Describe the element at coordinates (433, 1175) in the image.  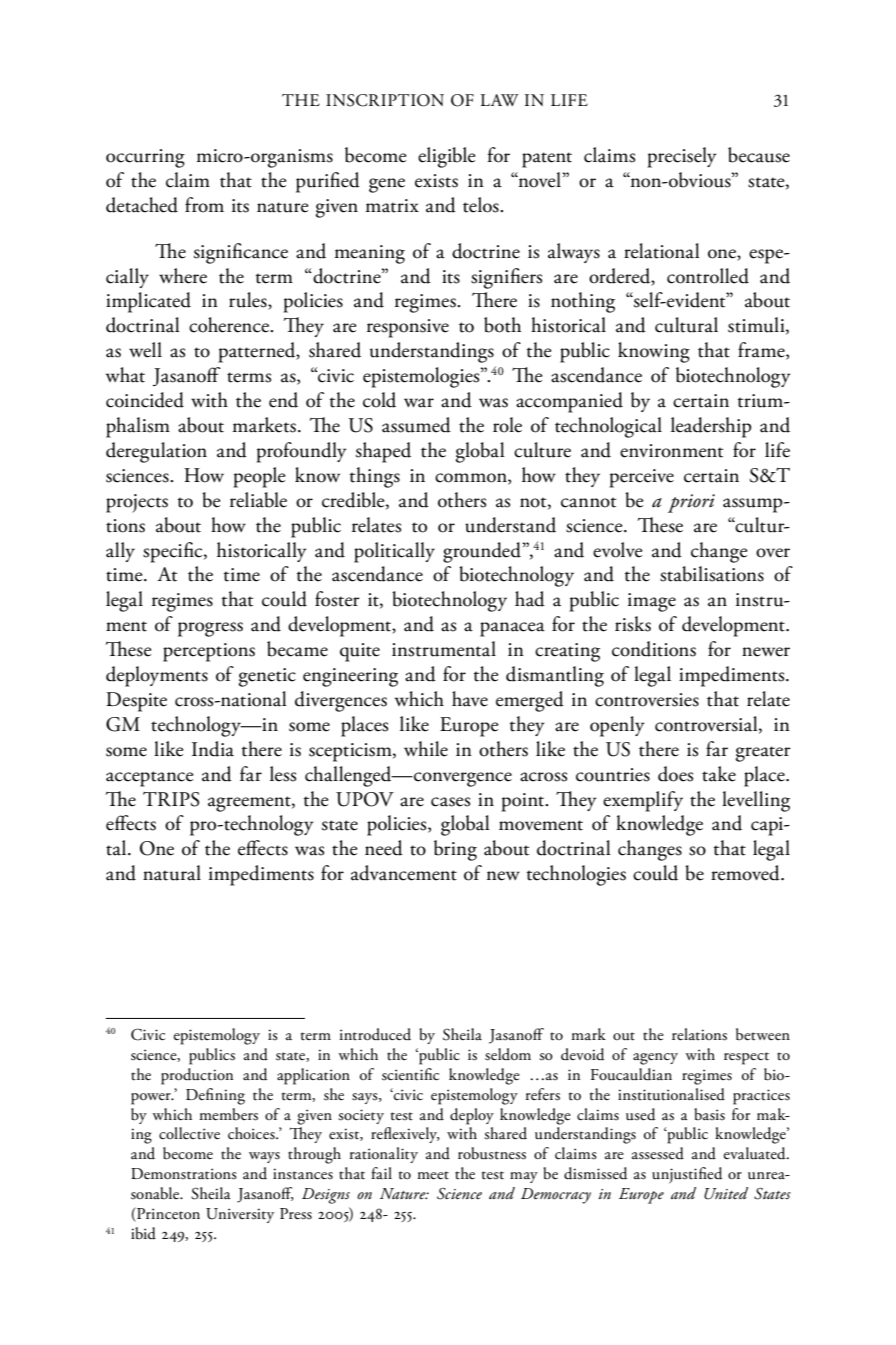
I see `meet` at that location.
